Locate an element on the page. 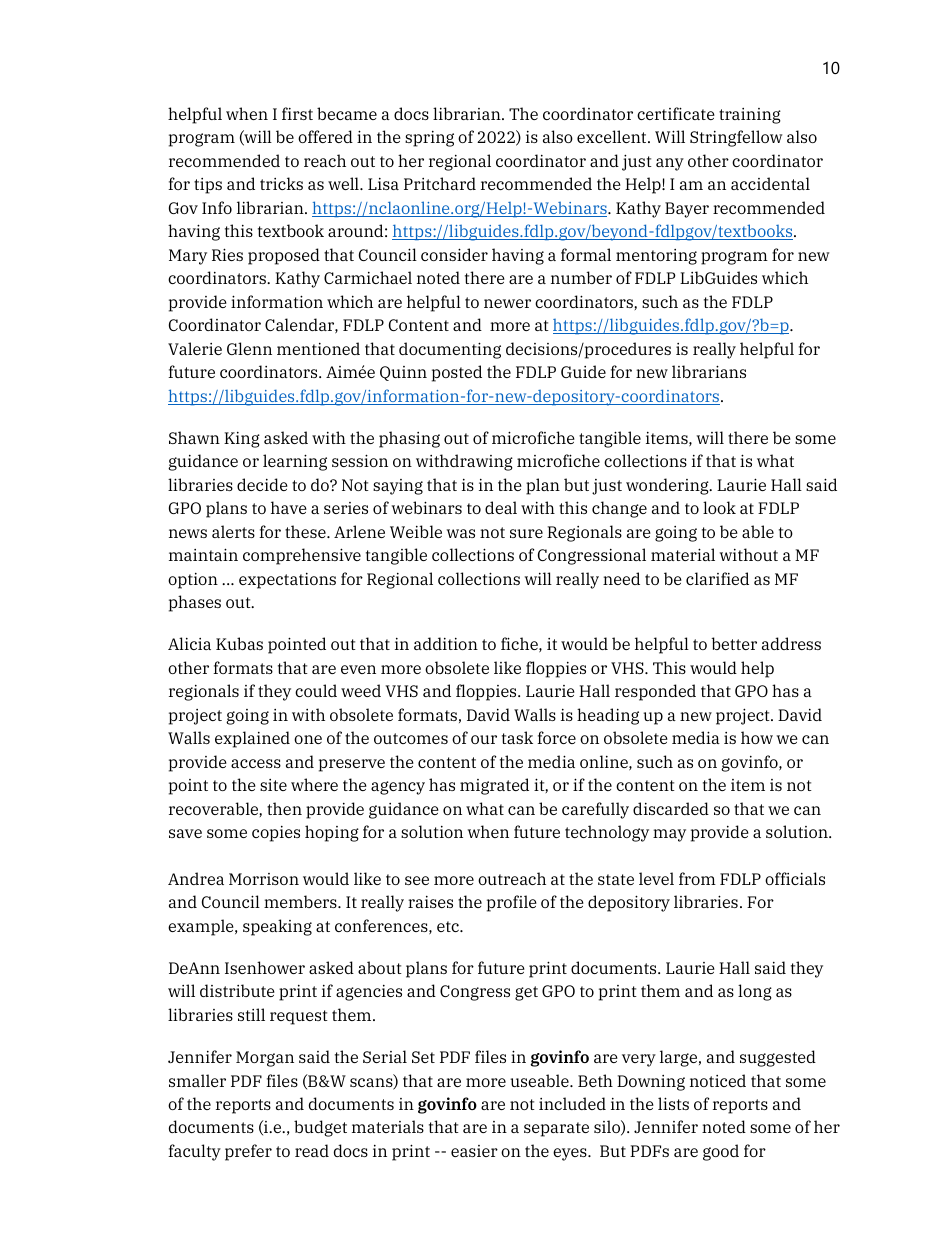 This page has height=1233, width=952. from is located at coordinates (697, 878).
